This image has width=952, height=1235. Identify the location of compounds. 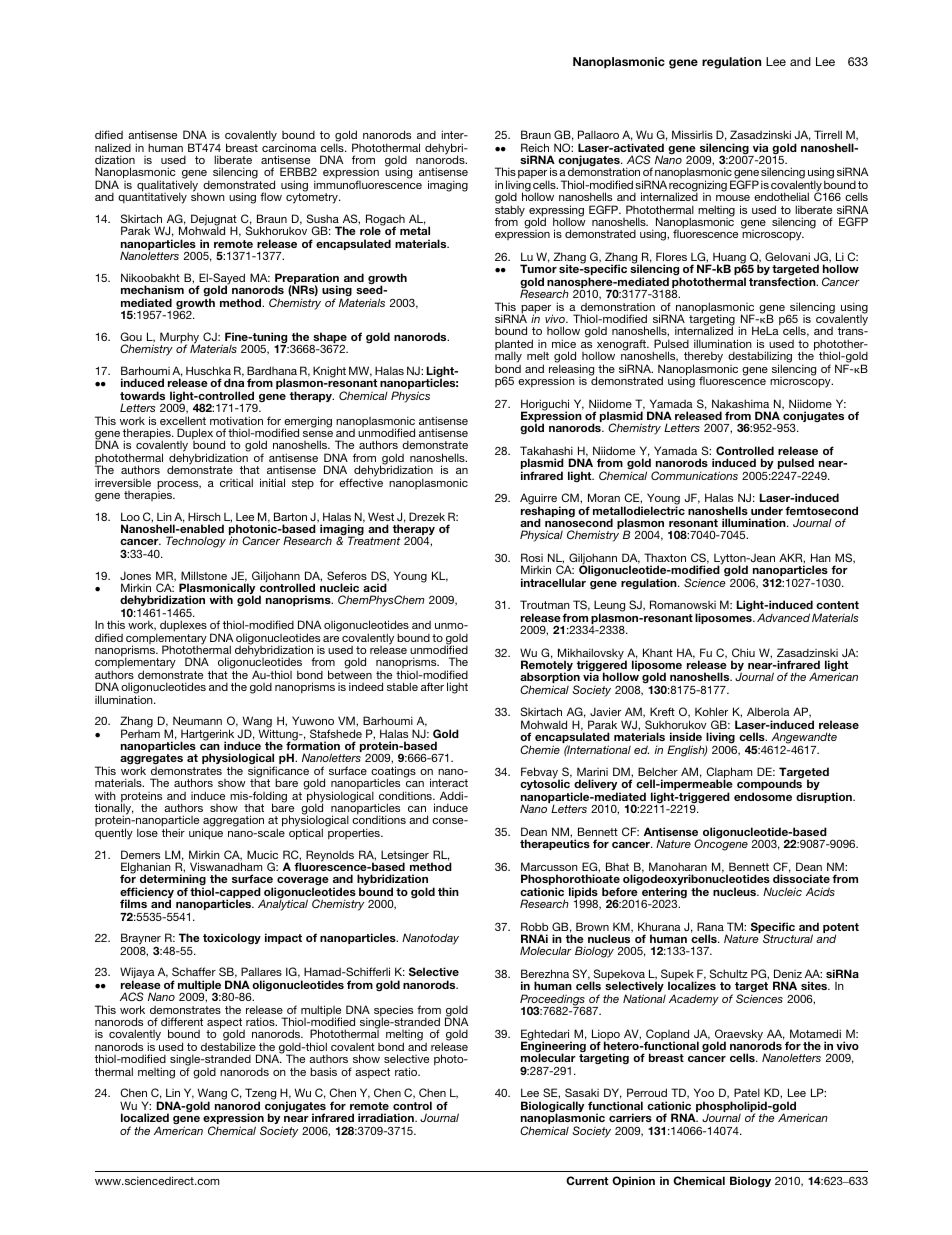
(771, 786).
